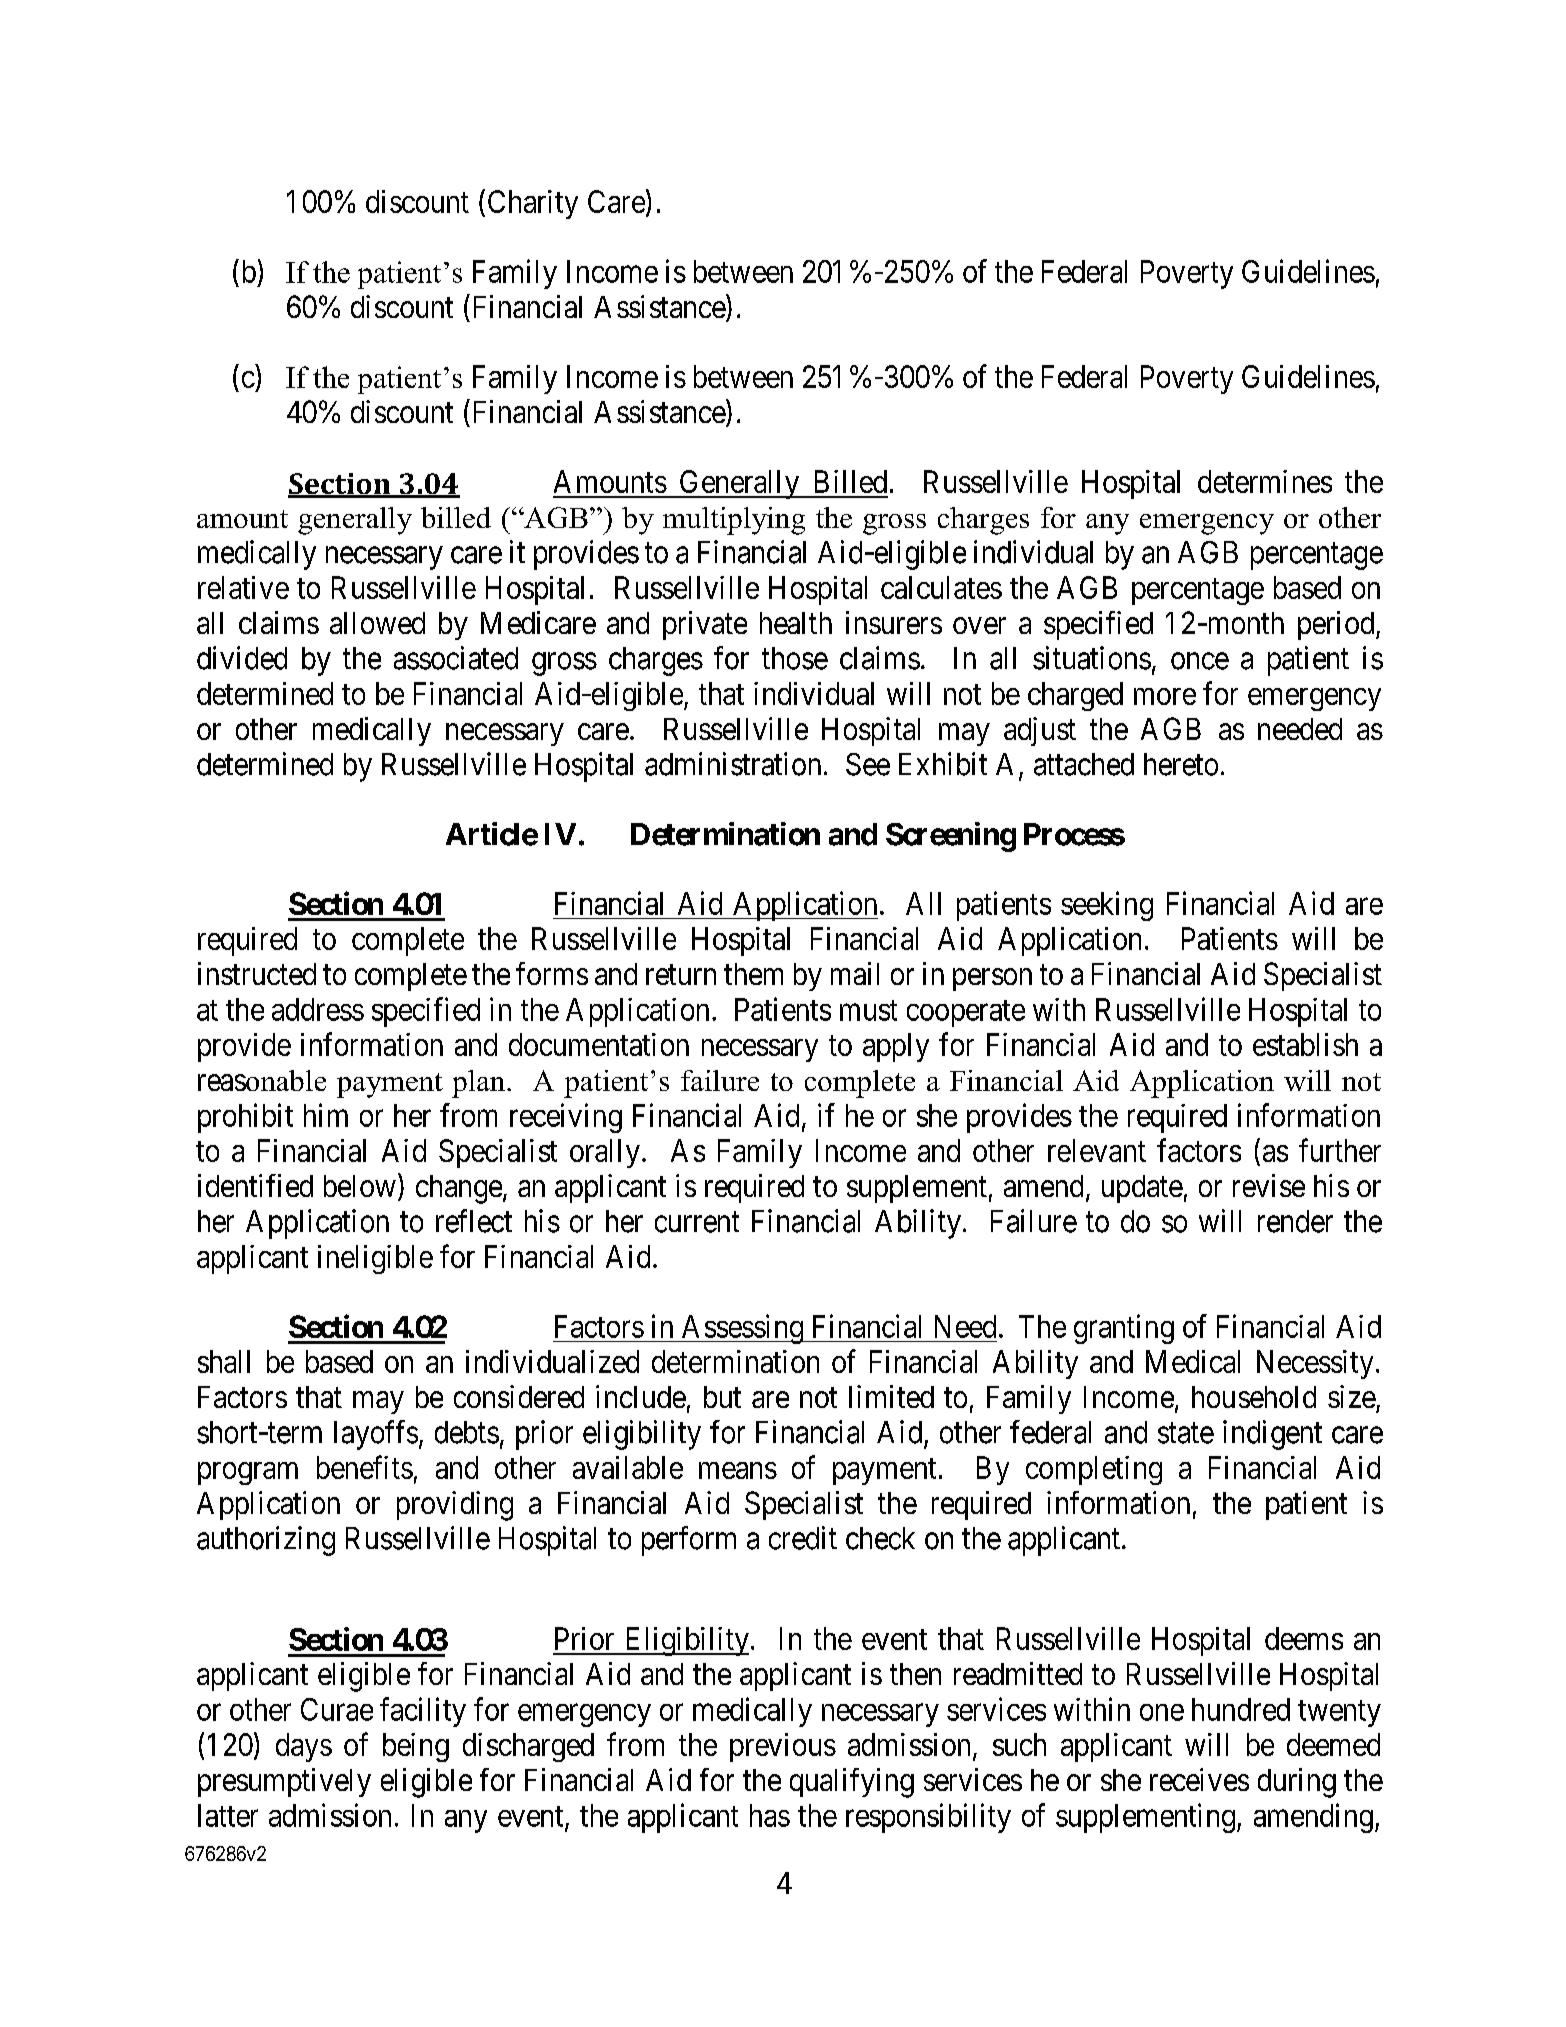 This page has width=1566, height=2027. What do you see at coordinates (533, 204) in the page?
I see `Charity` at bounding box center [533, 204].
